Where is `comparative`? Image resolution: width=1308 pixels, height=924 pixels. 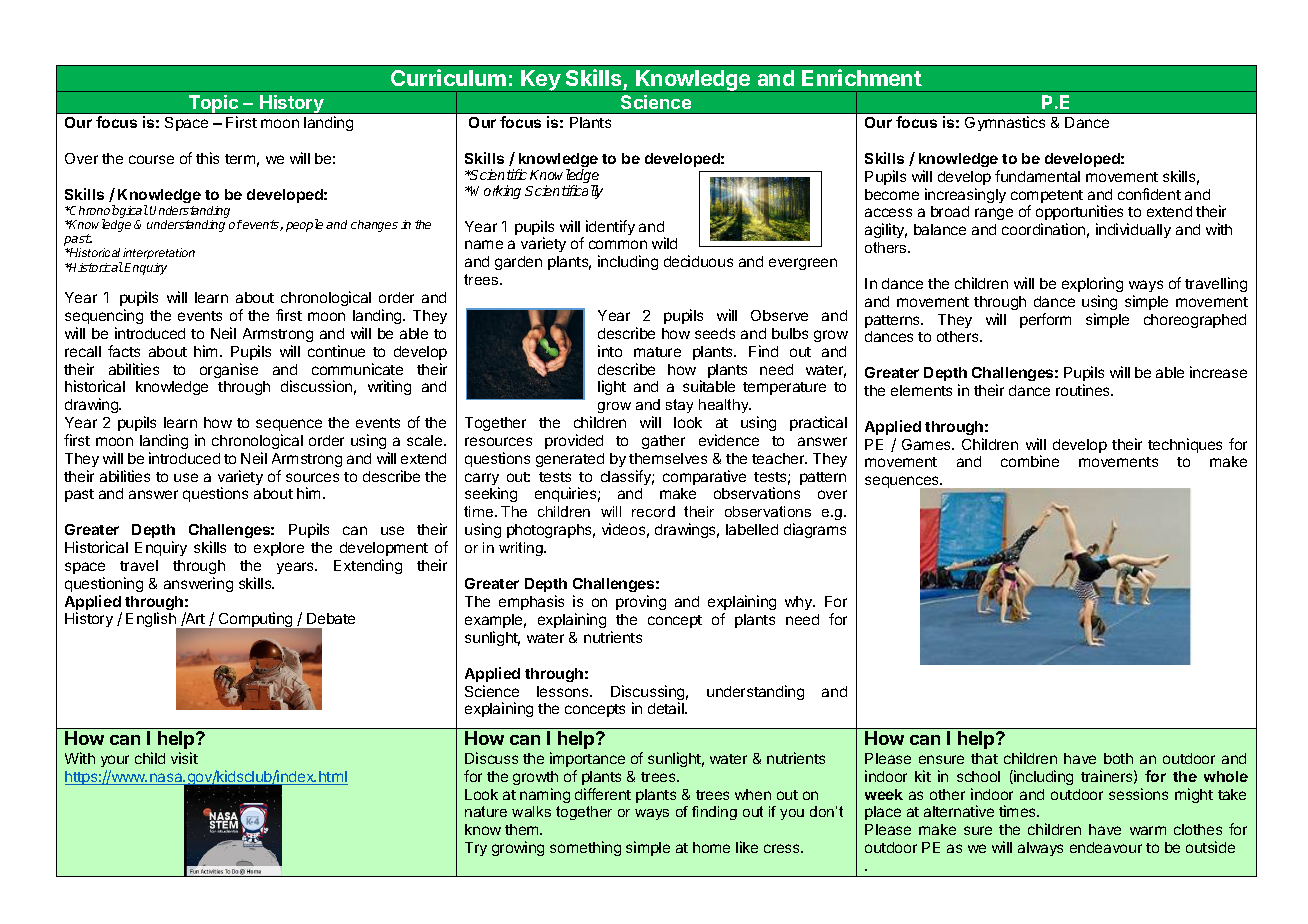 comparative is located at coordinates (704, 477).
